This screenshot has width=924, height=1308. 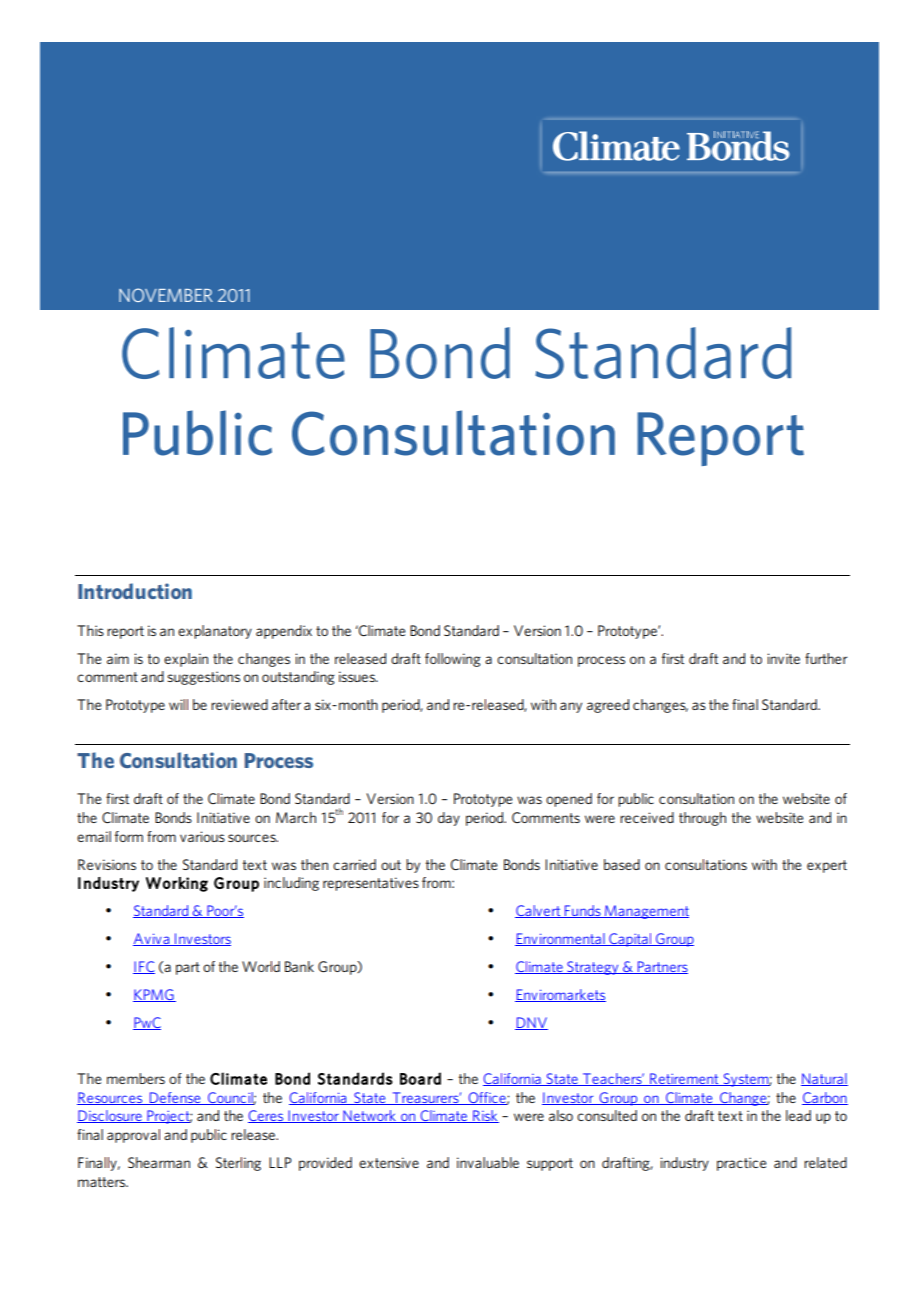 I want to click on any, so click(x=571, y=707).
